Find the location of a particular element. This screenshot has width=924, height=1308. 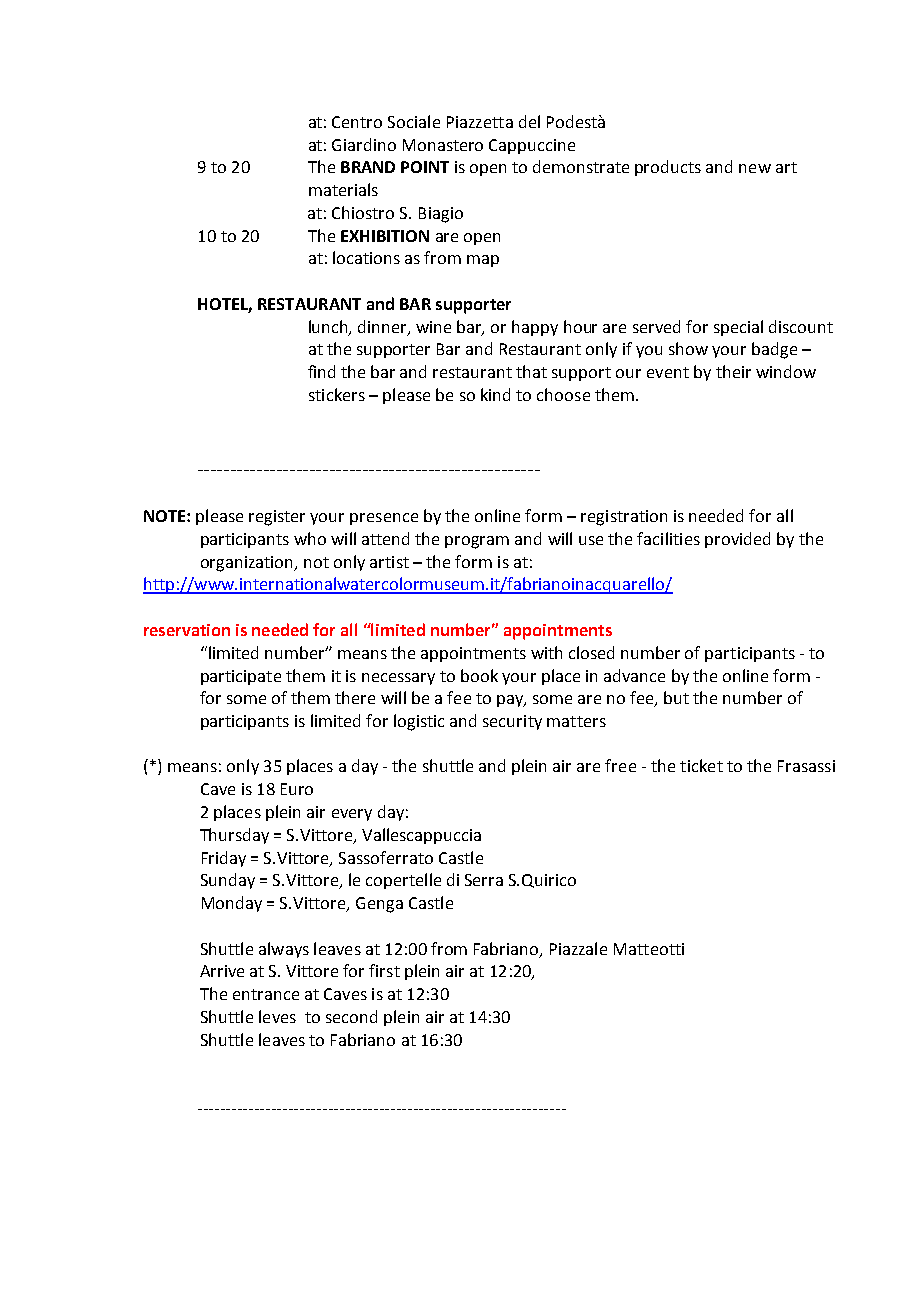

but is located at coordinates (676, 697).
